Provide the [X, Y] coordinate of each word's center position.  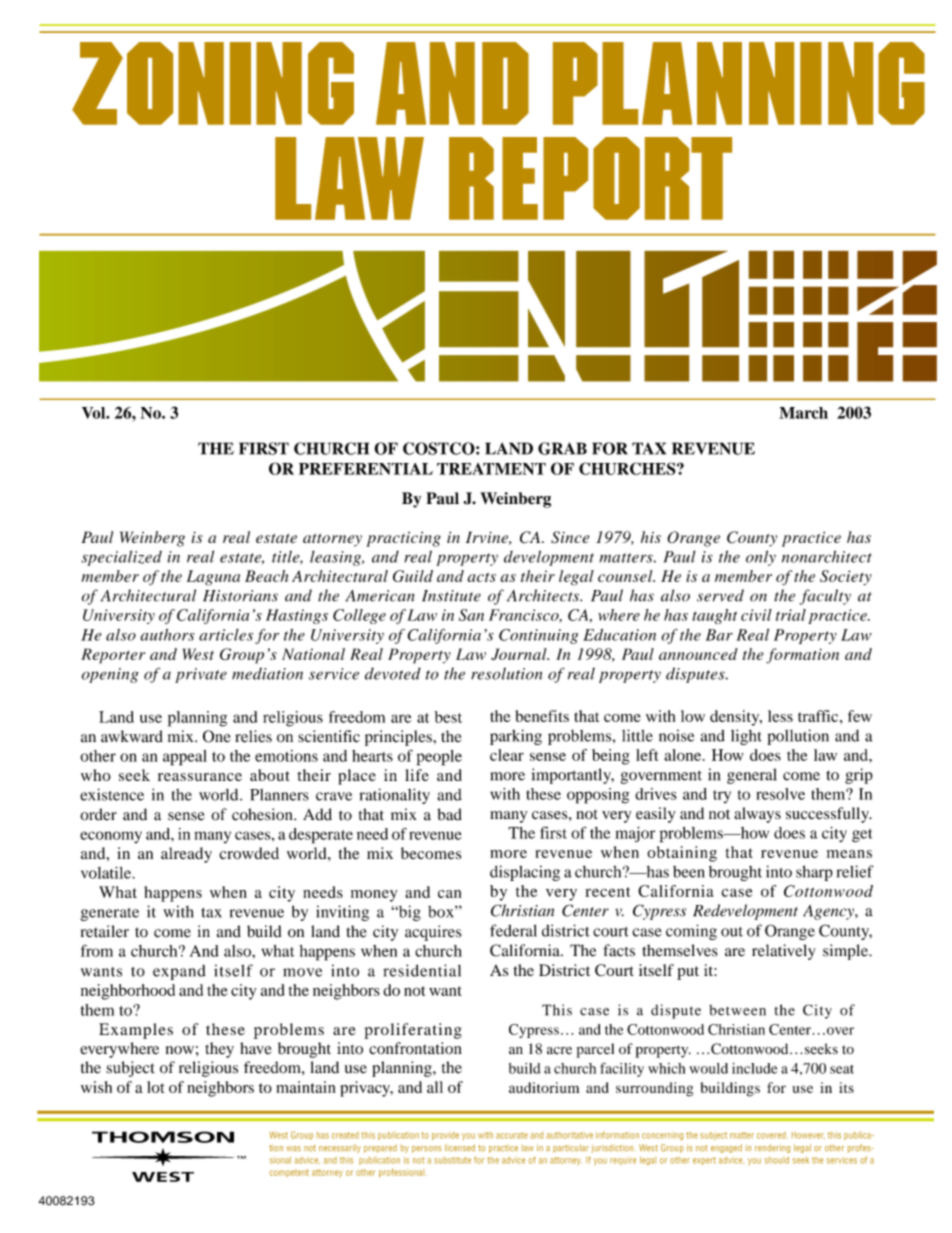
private [201, 675]
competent [289, 1173]
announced [698, 654]
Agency [829, 912]
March [803, 413]
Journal [520, 654]
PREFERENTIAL [366, 469]
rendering [772, 1148]
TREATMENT [491, 469]
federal [513, 930]
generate [110, 914]
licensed [460, 1148]
